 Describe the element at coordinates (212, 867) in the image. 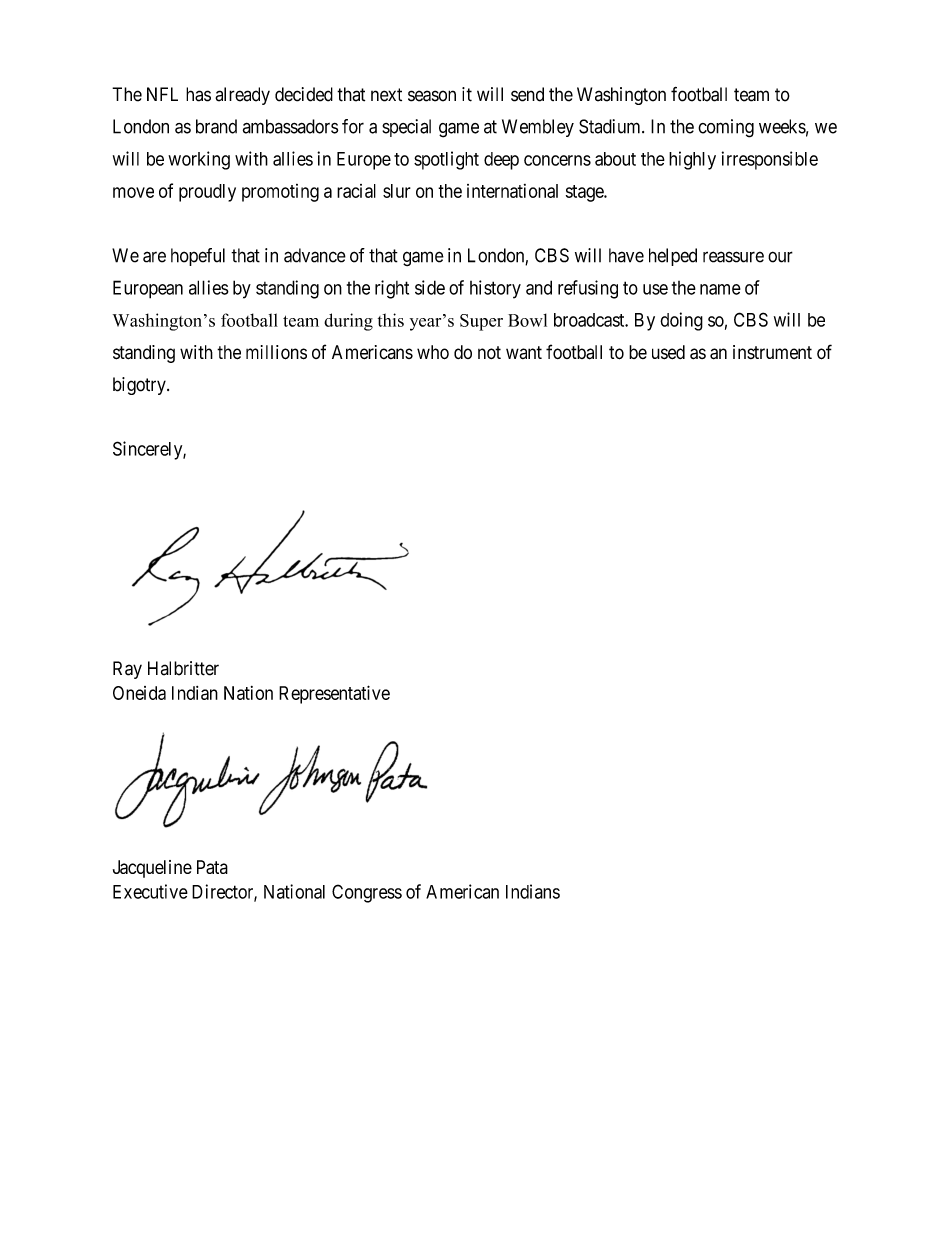

I see `Pata` at that location.
